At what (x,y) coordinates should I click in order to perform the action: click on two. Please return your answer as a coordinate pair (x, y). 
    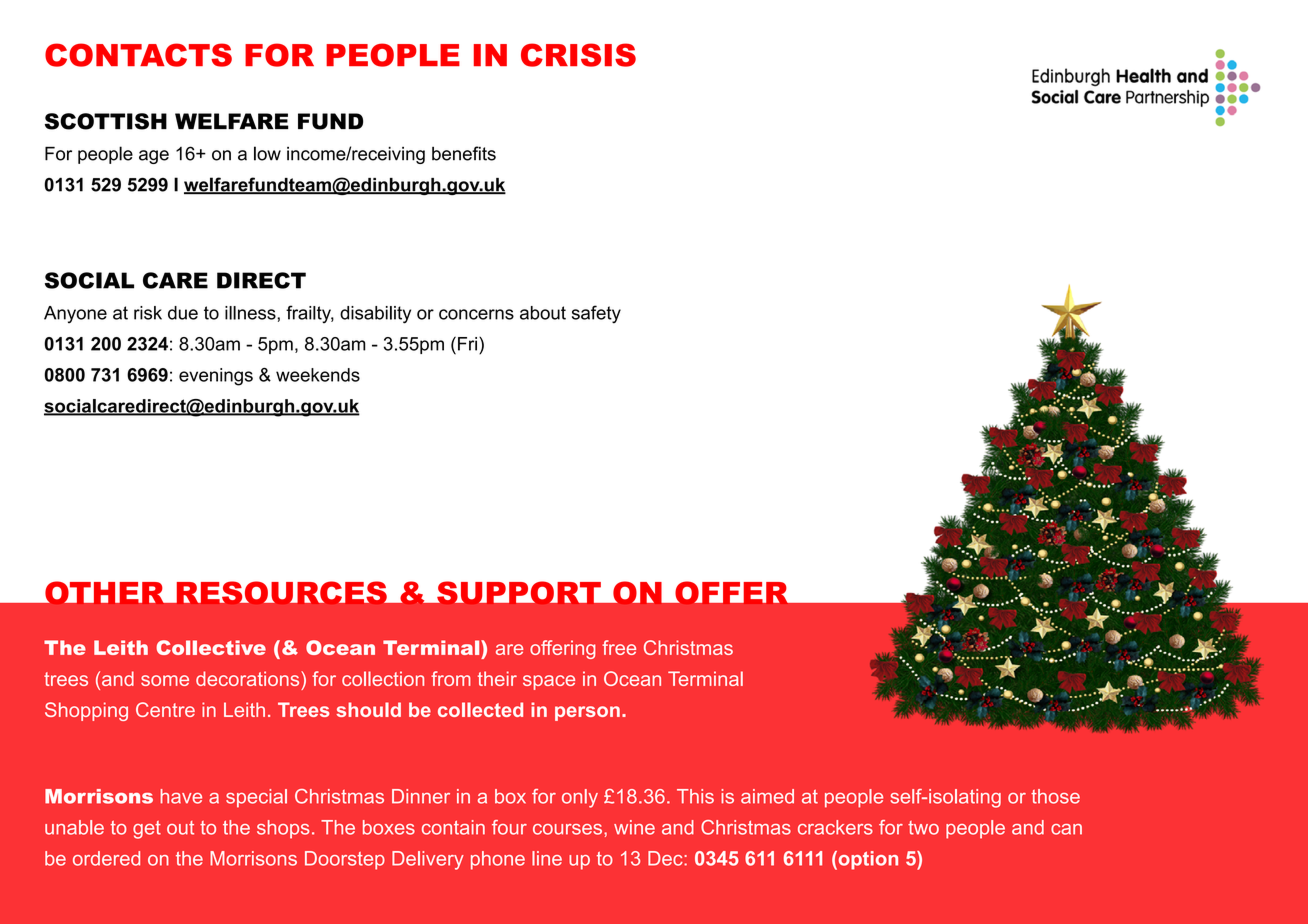
    Looking at the image, I should click on (923, 828).
